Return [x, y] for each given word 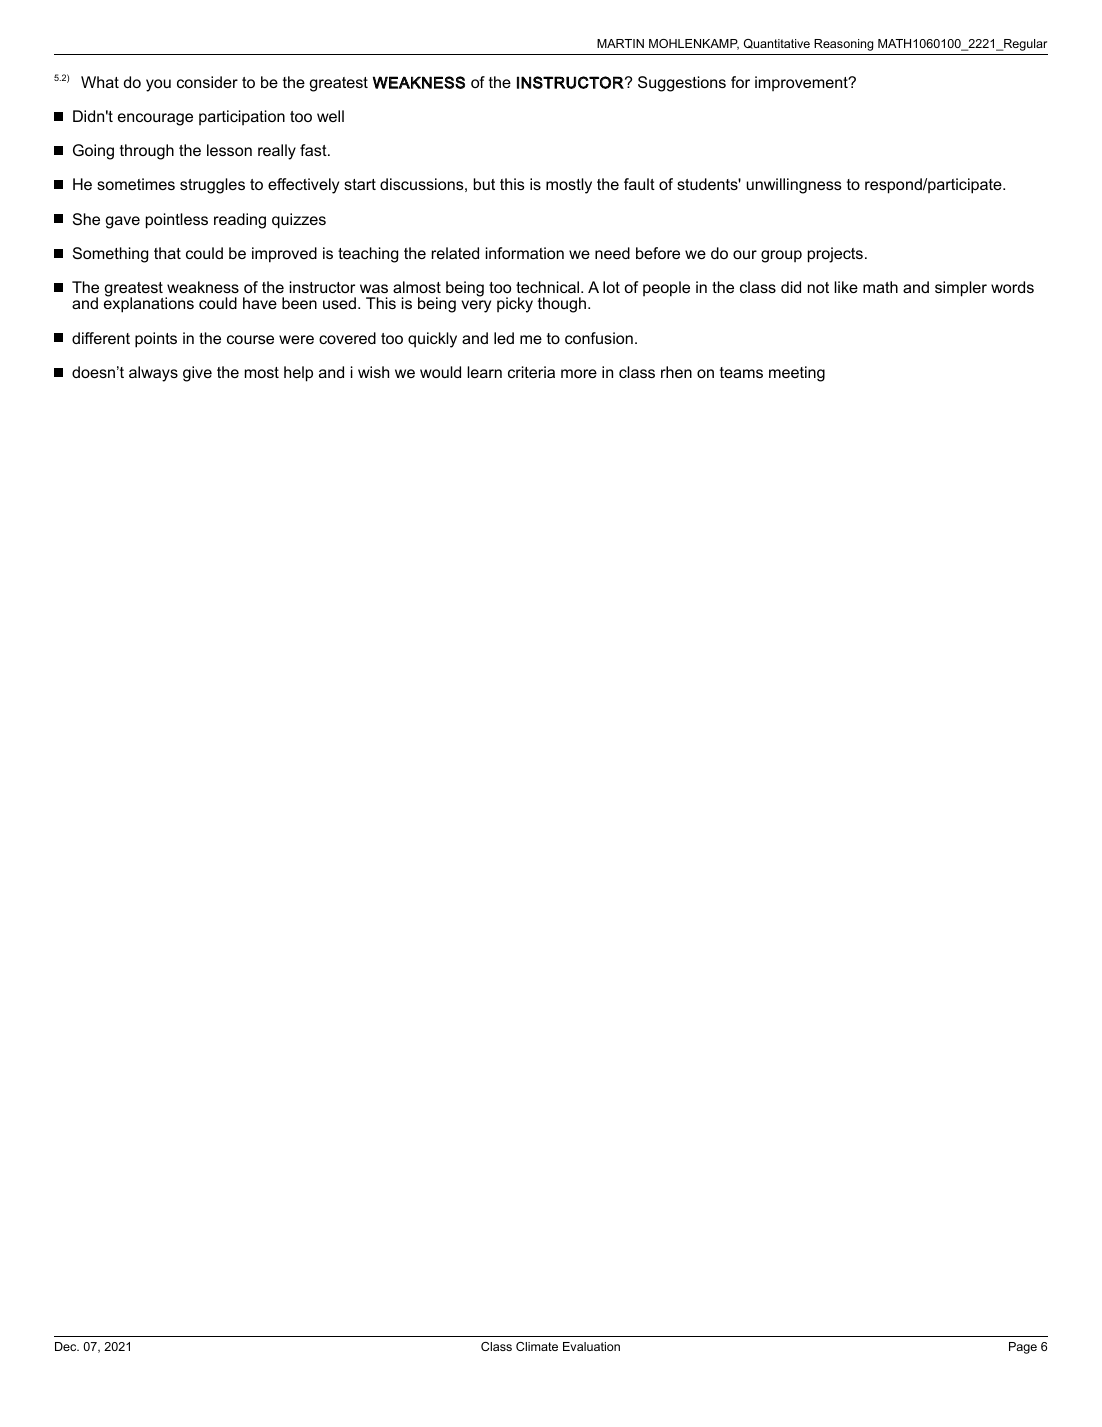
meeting [797, 374]
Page [1023, 1348]
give [197, 374]
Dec [67, 1346]
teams [741, 372]
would [440, 372]
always [153, 374]
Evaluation [591, 1346]
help [298, 374]
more [579, 373]
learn [484, 372]
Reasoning [843, 45]
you [158, 85]
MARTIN [620, 43]
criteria [531, 372]
